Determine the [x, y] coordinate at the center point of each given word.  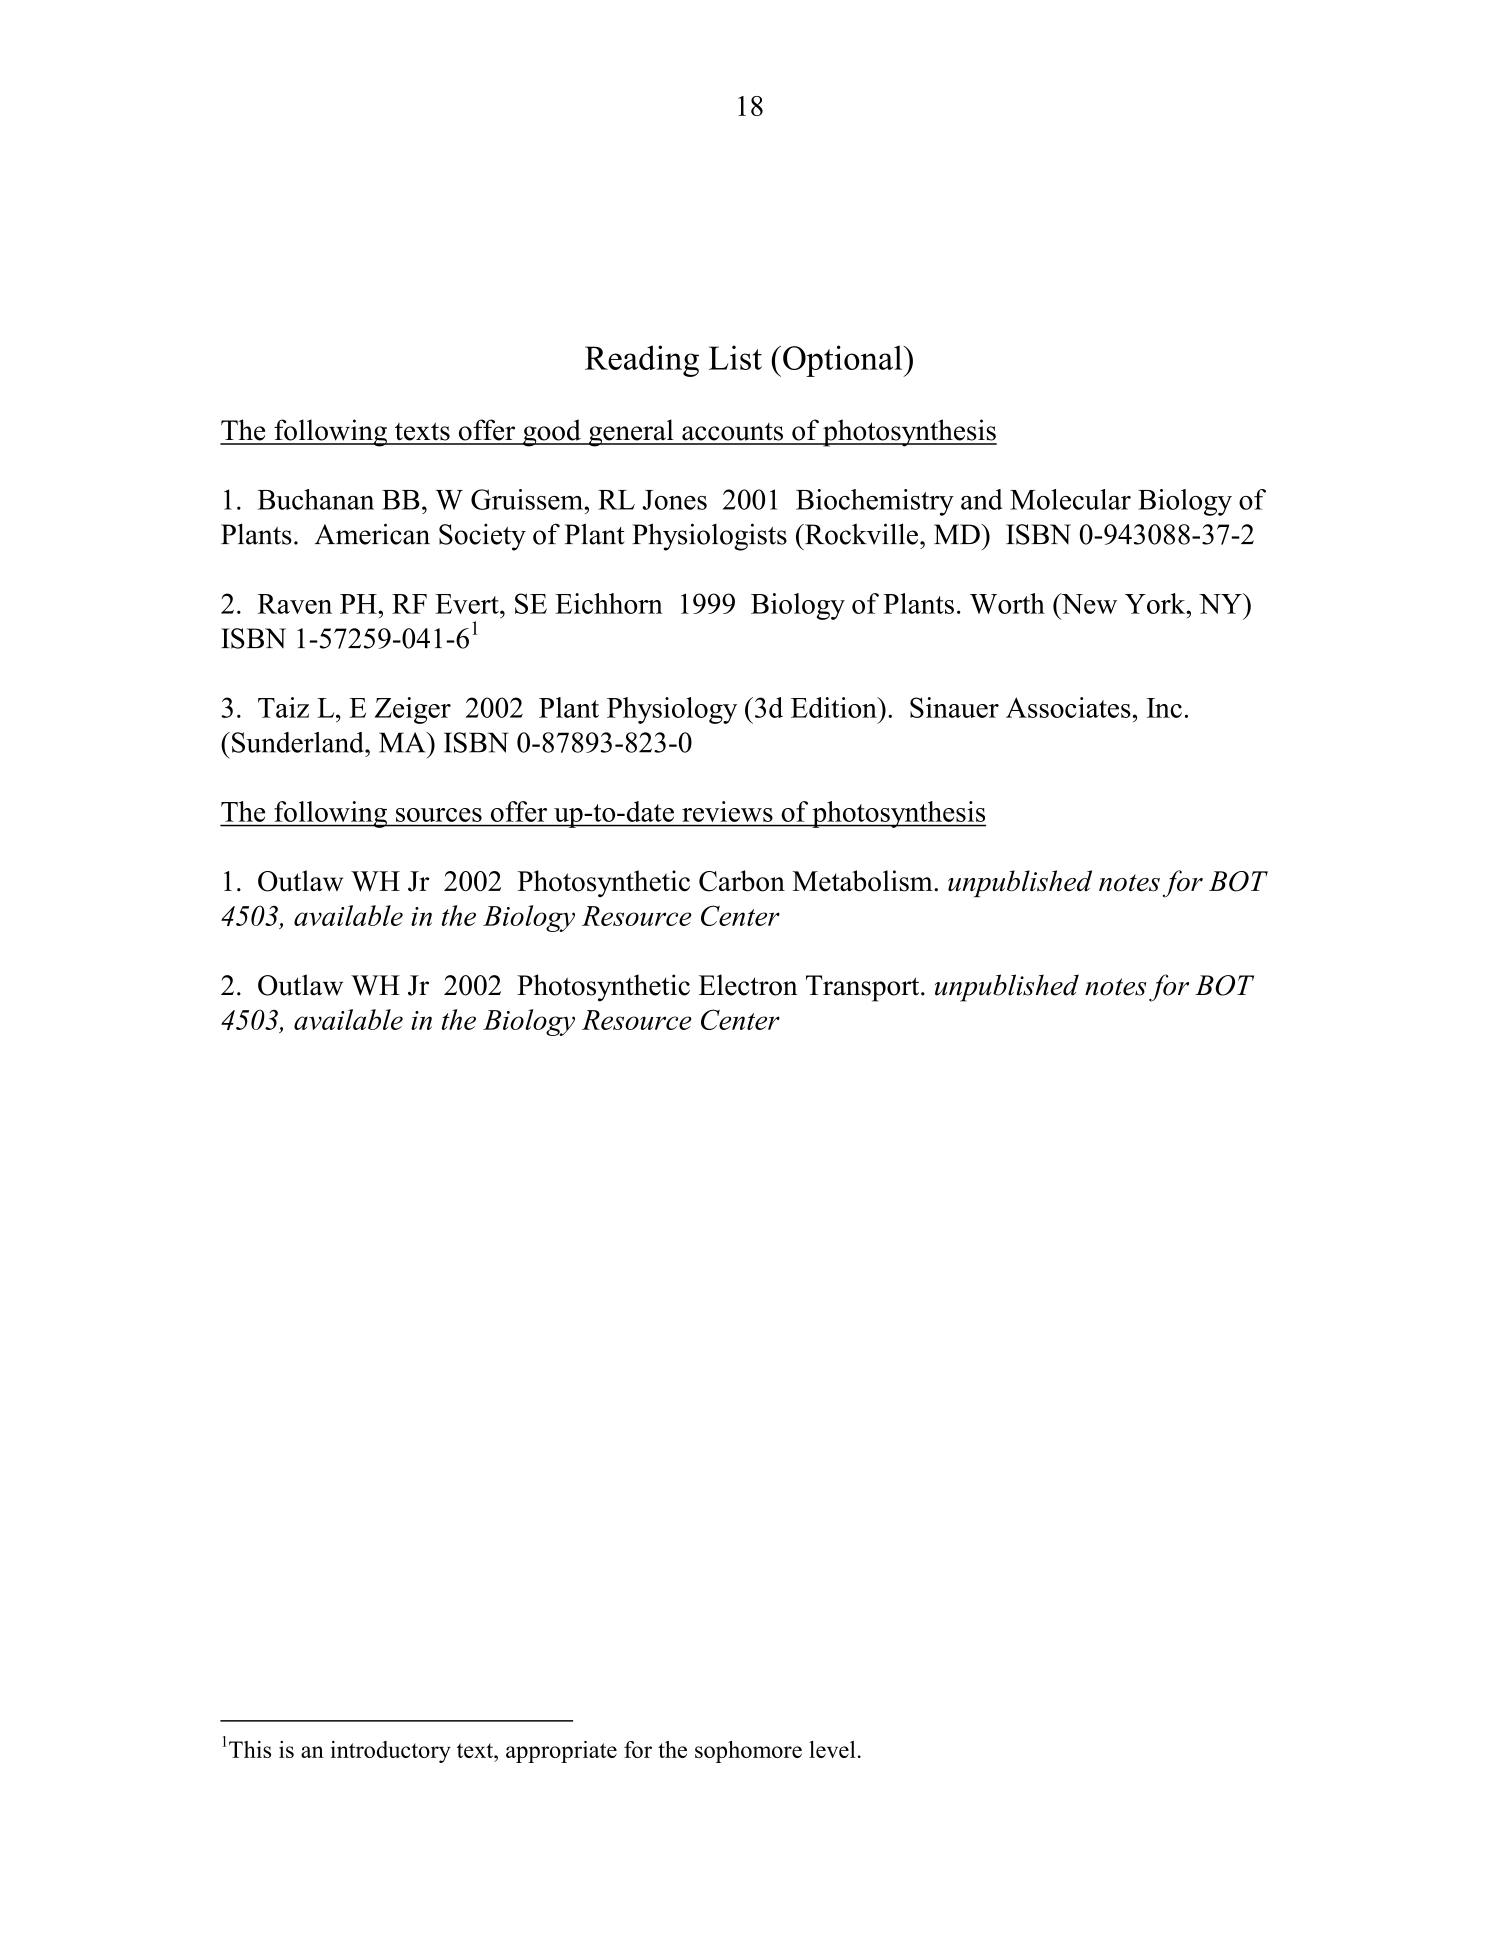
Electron [748, 985]
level [832, 1749]
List [735, 357]
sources [439, 815]
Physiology [672, 710]
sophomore [748, 1752]
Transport [864, 988]
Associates [1068, 707]
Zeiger [413, 710]
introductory [391, 1752]
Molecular [1070, 499]
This [250, 1749]
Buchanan [316, 499]
